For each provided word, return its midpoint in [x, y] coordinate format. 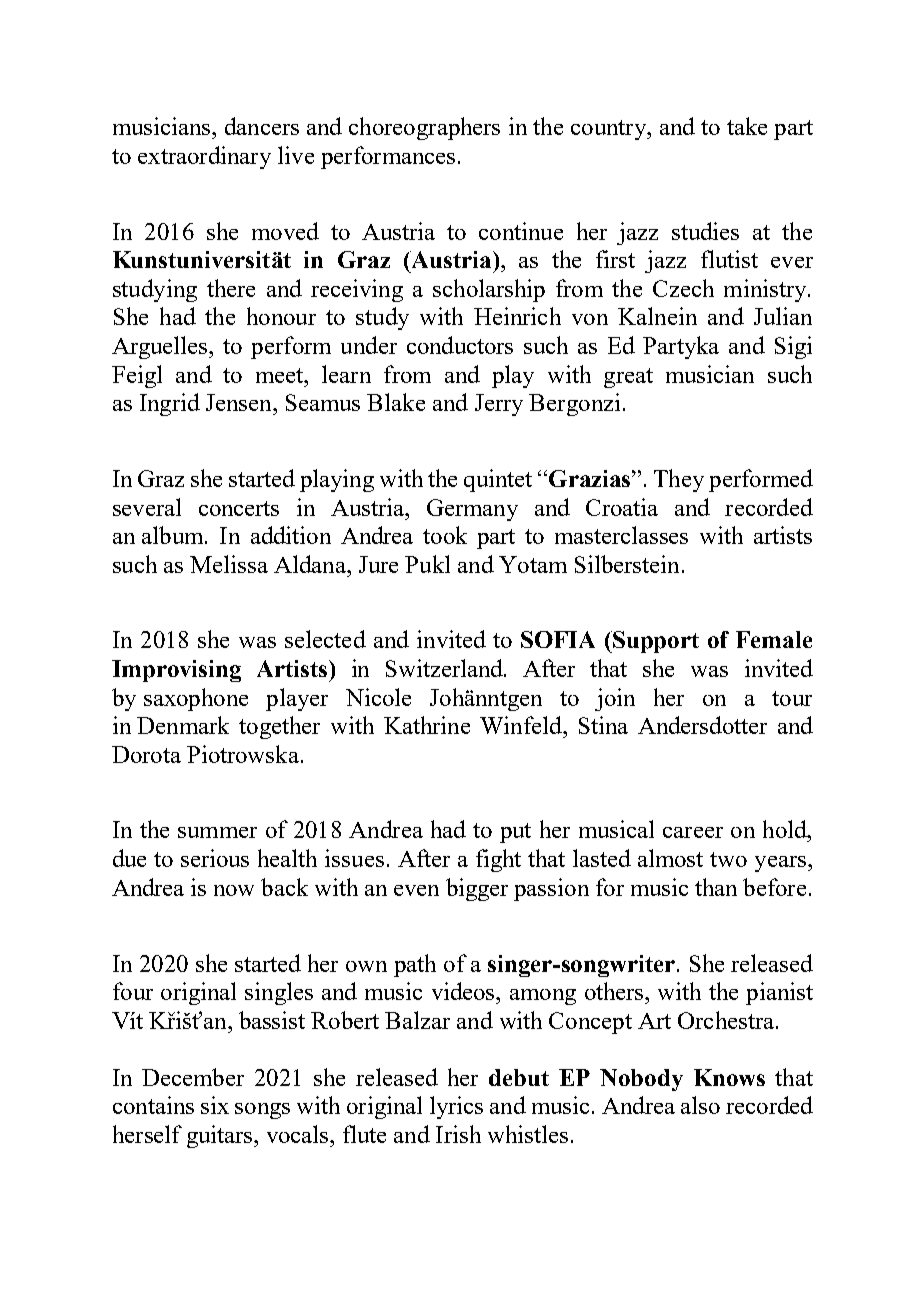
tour [792, 698]
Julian [783, 316]
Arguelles [161, 347]
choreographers [424, 128]
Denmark [183, 725]
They [679, 480]
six [215, 1105]
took [445, 535]
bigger [477, 889]
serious [215, 858]
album [174, 535]
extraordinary [204, 157]
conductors [460, 345]
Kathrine [427, 725]
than [716, 887]
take [747, 126]
